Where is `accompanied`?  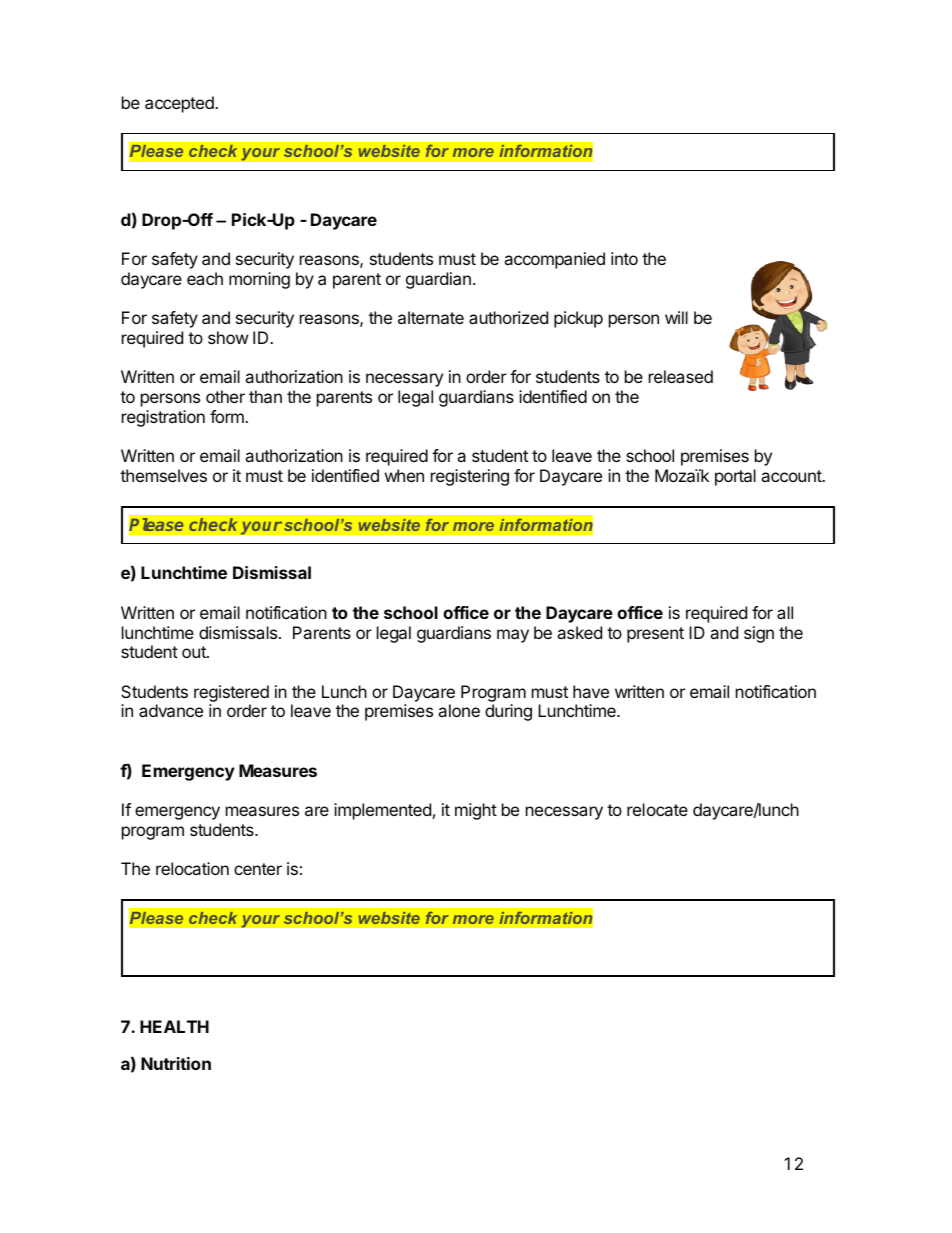
accompanied is located at coordinates (554, 260).
